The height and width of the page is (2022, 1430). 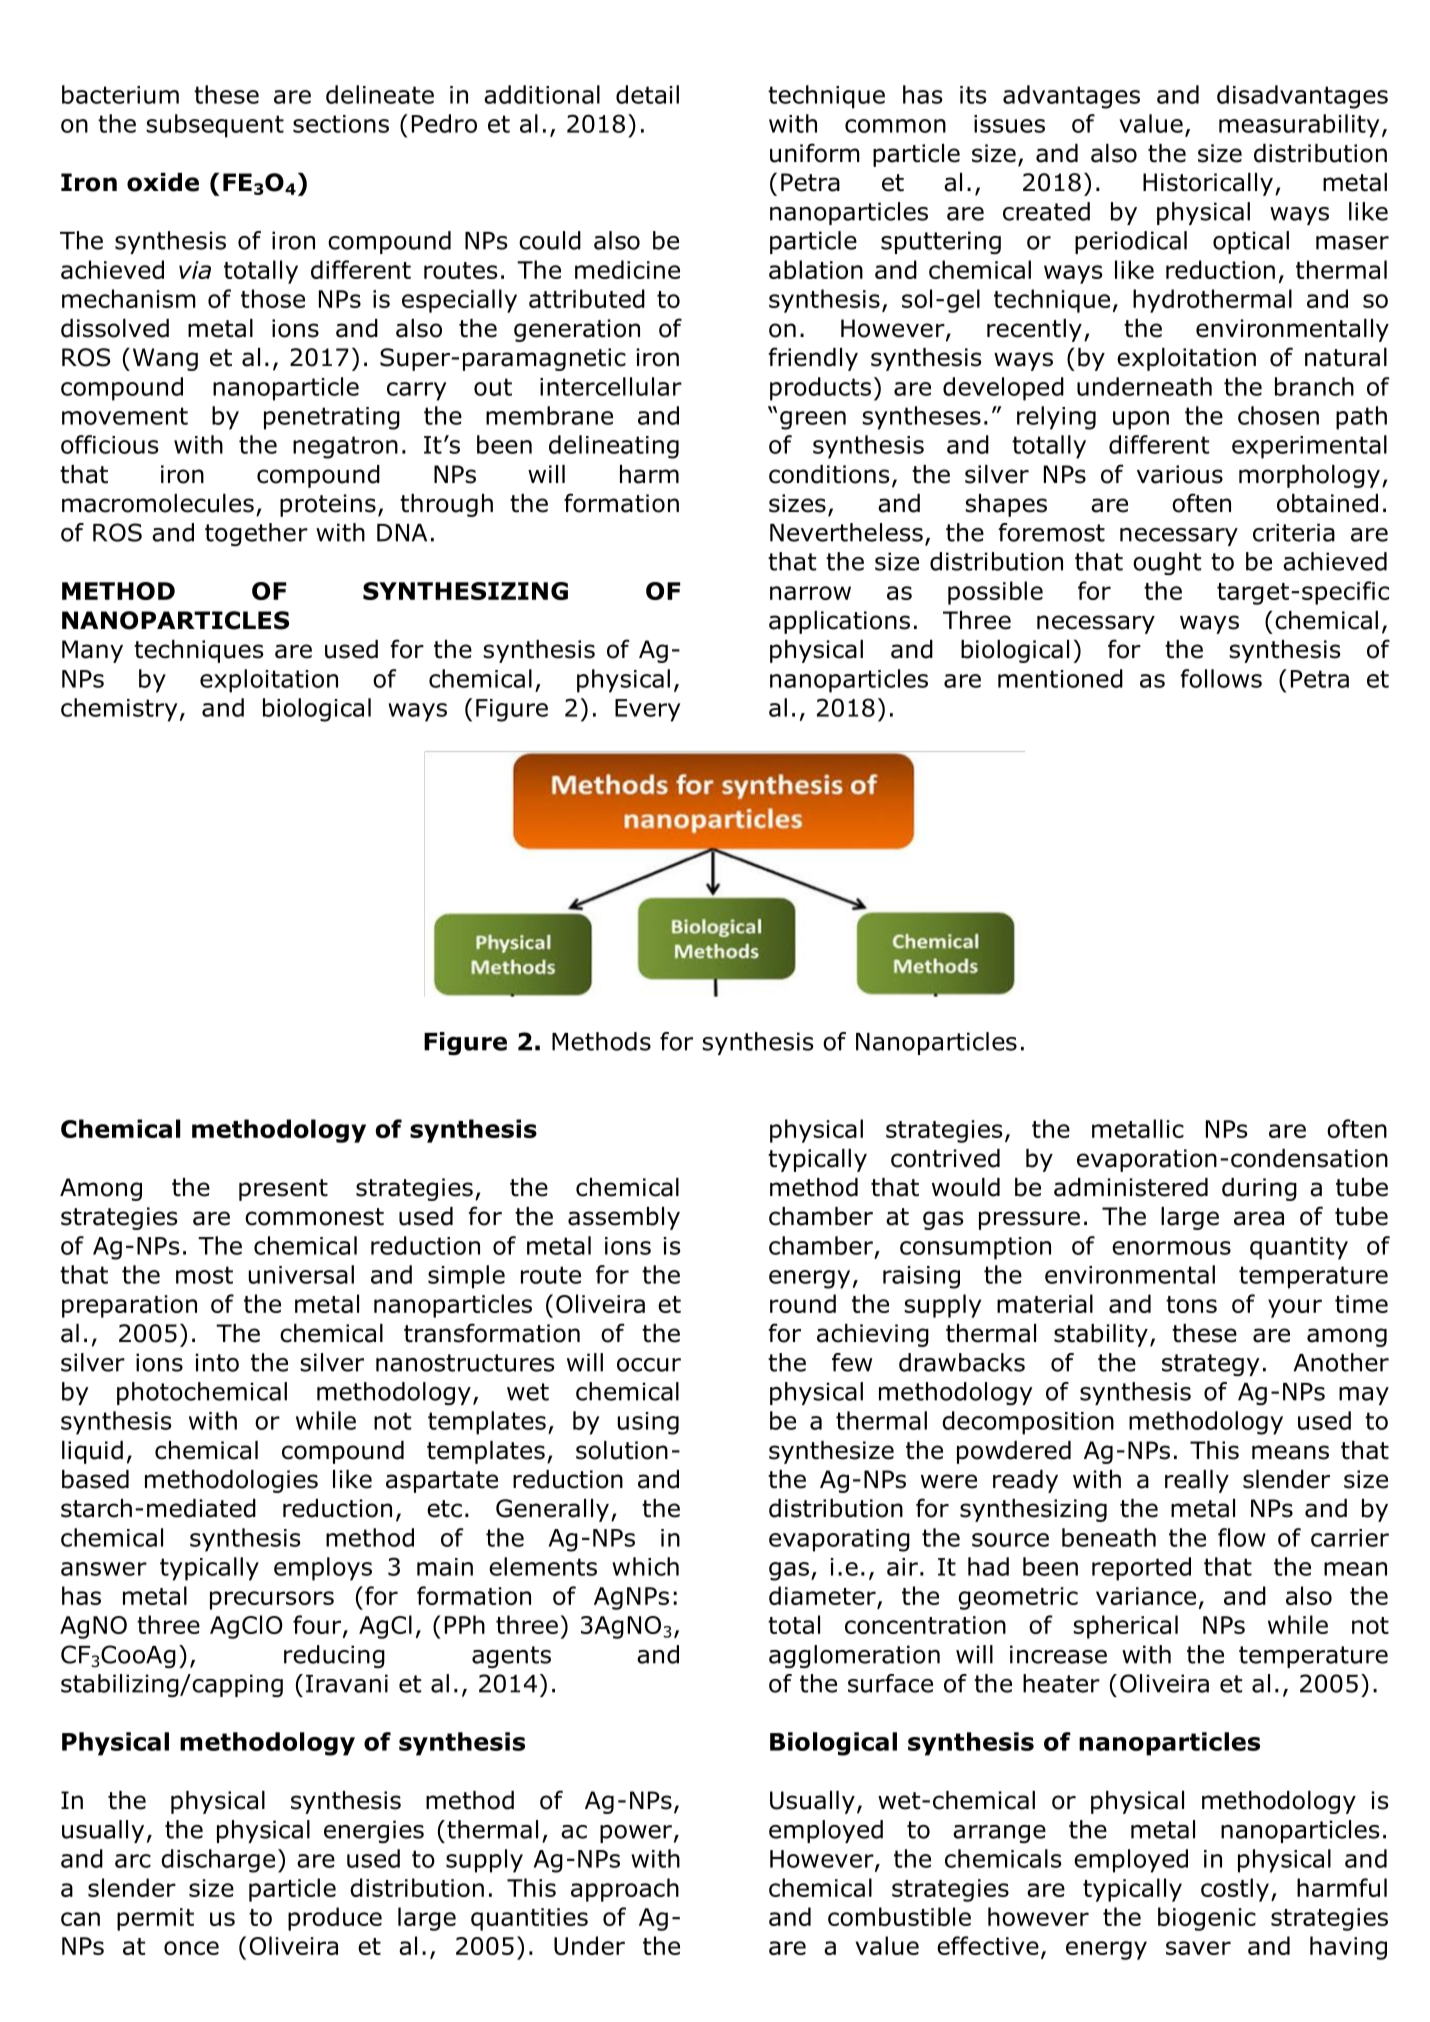 What do you see at coordinates (283, 1190) in the page?
I see `present` at bounding box center [283, 1190].
